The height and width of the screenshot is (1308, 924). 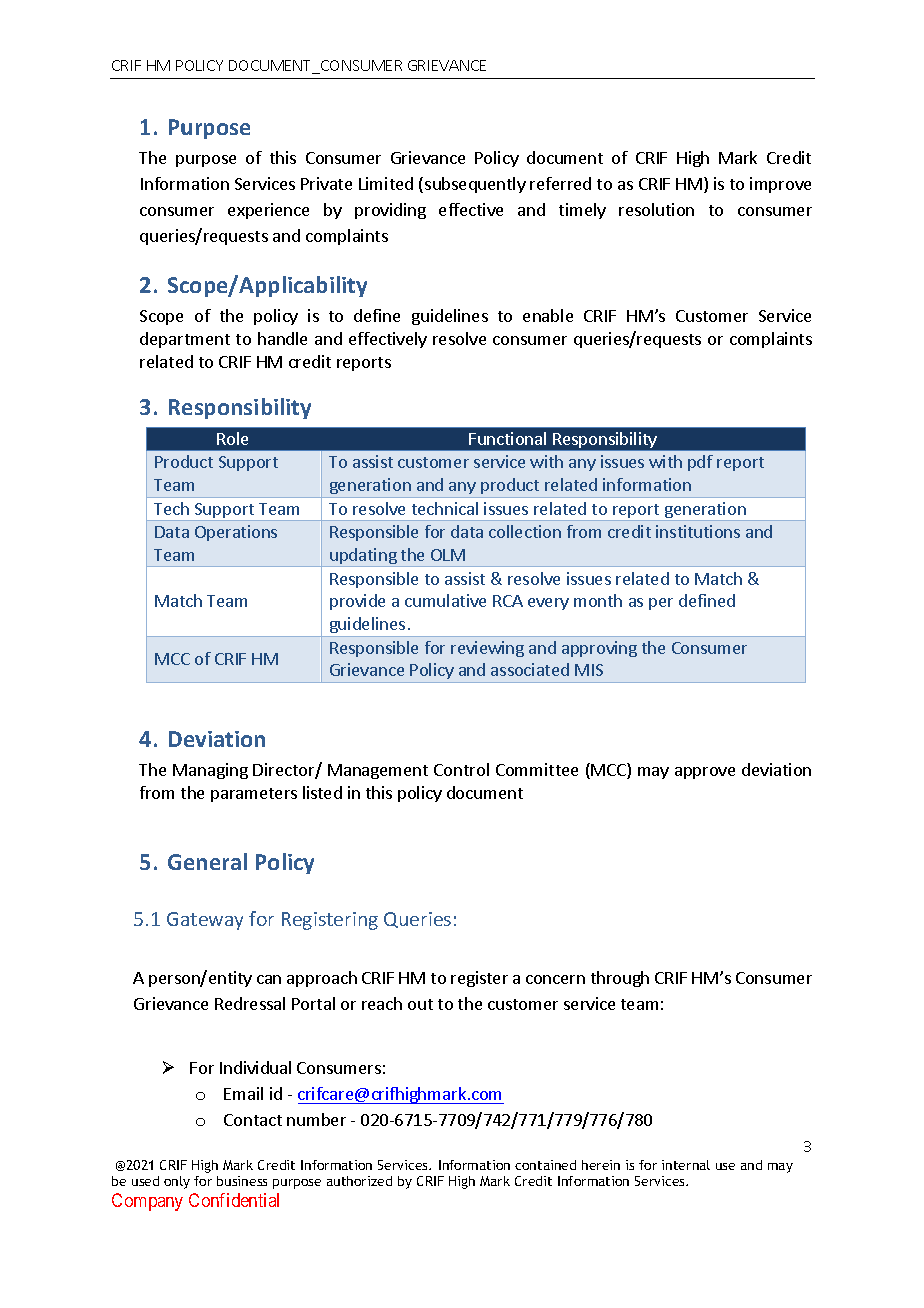 What do you see at coordinates (242, 1181) in the screenshot?
I see `business` at bounding box center [242, 1181].
